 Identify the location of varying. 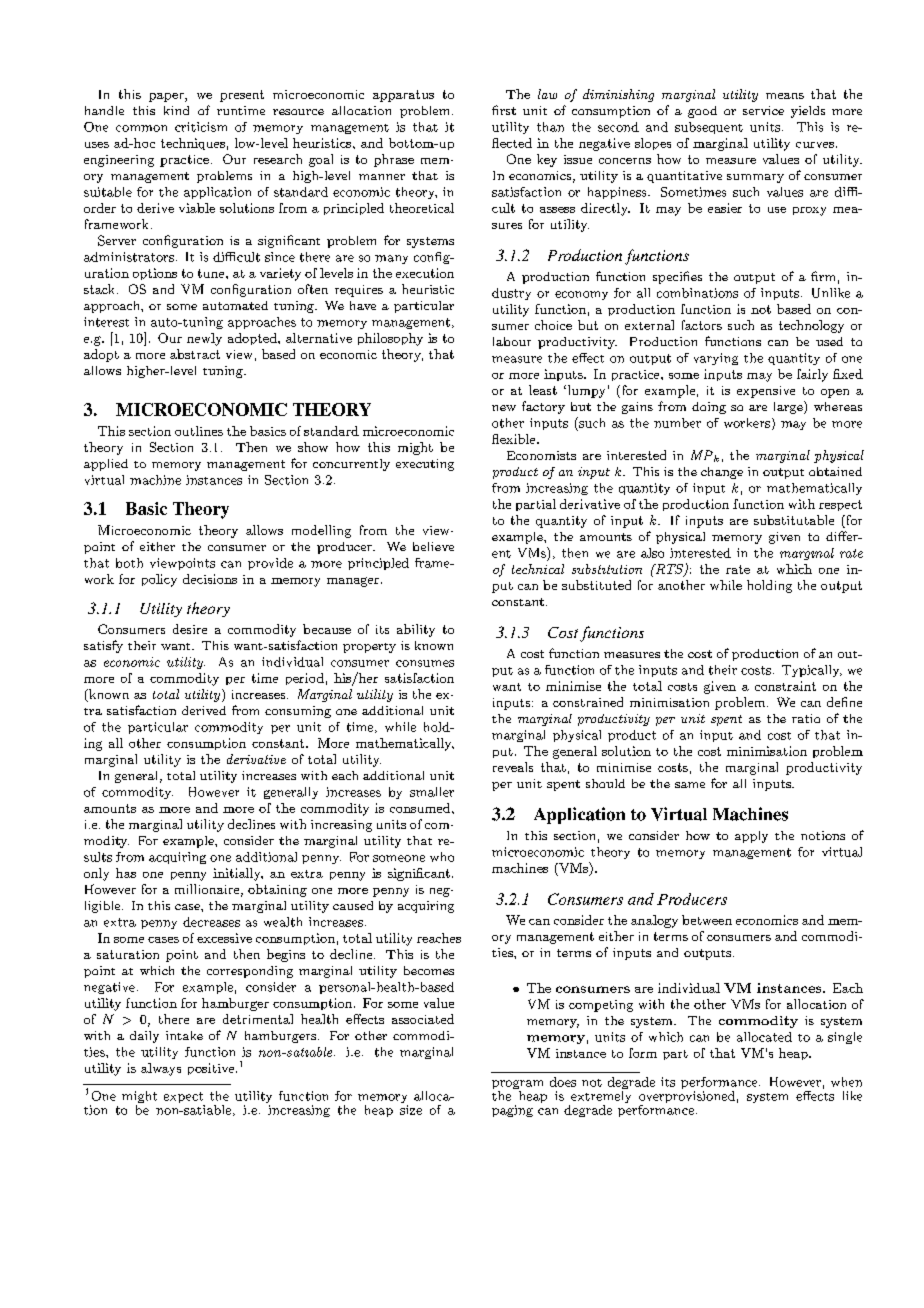
(716, 359).
